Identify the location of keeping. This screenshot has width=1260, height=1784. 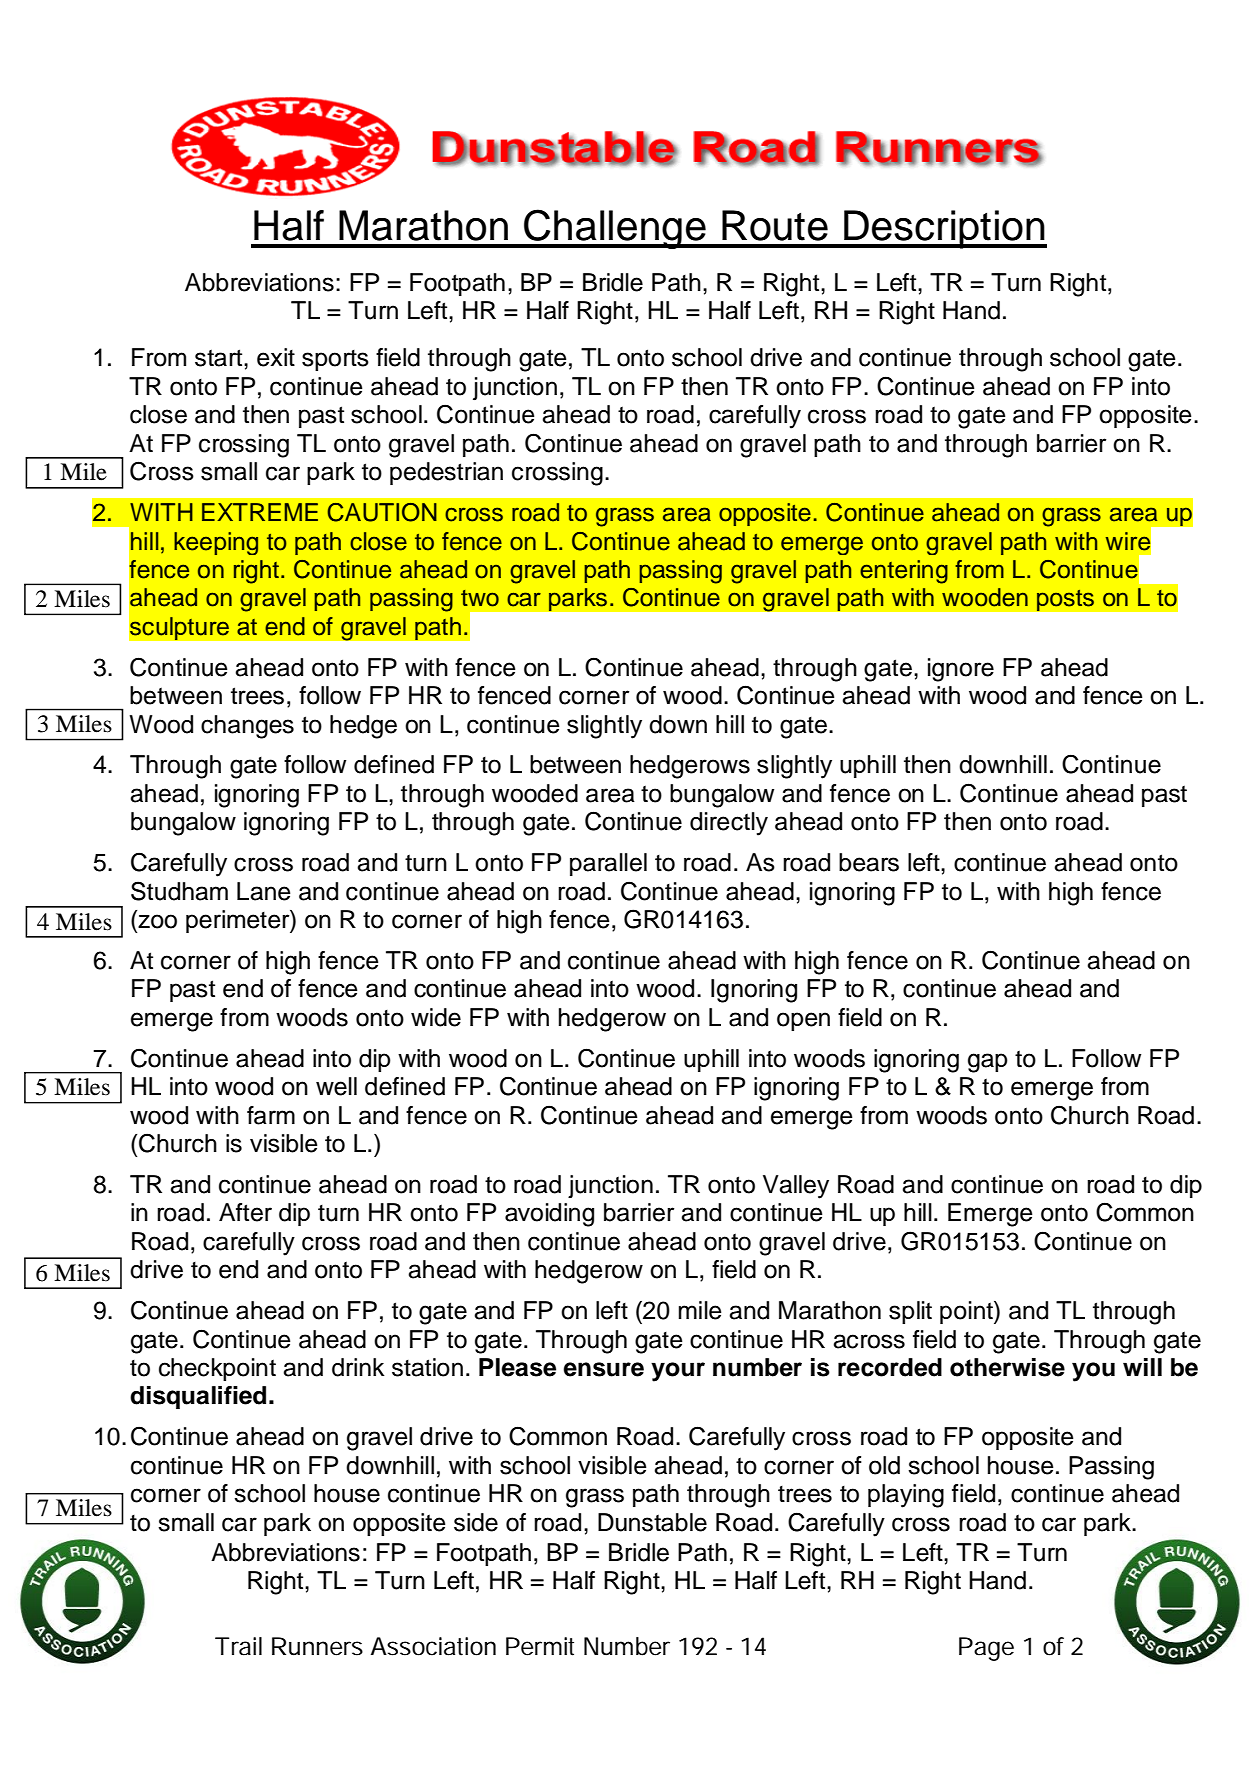
(216, 543).
